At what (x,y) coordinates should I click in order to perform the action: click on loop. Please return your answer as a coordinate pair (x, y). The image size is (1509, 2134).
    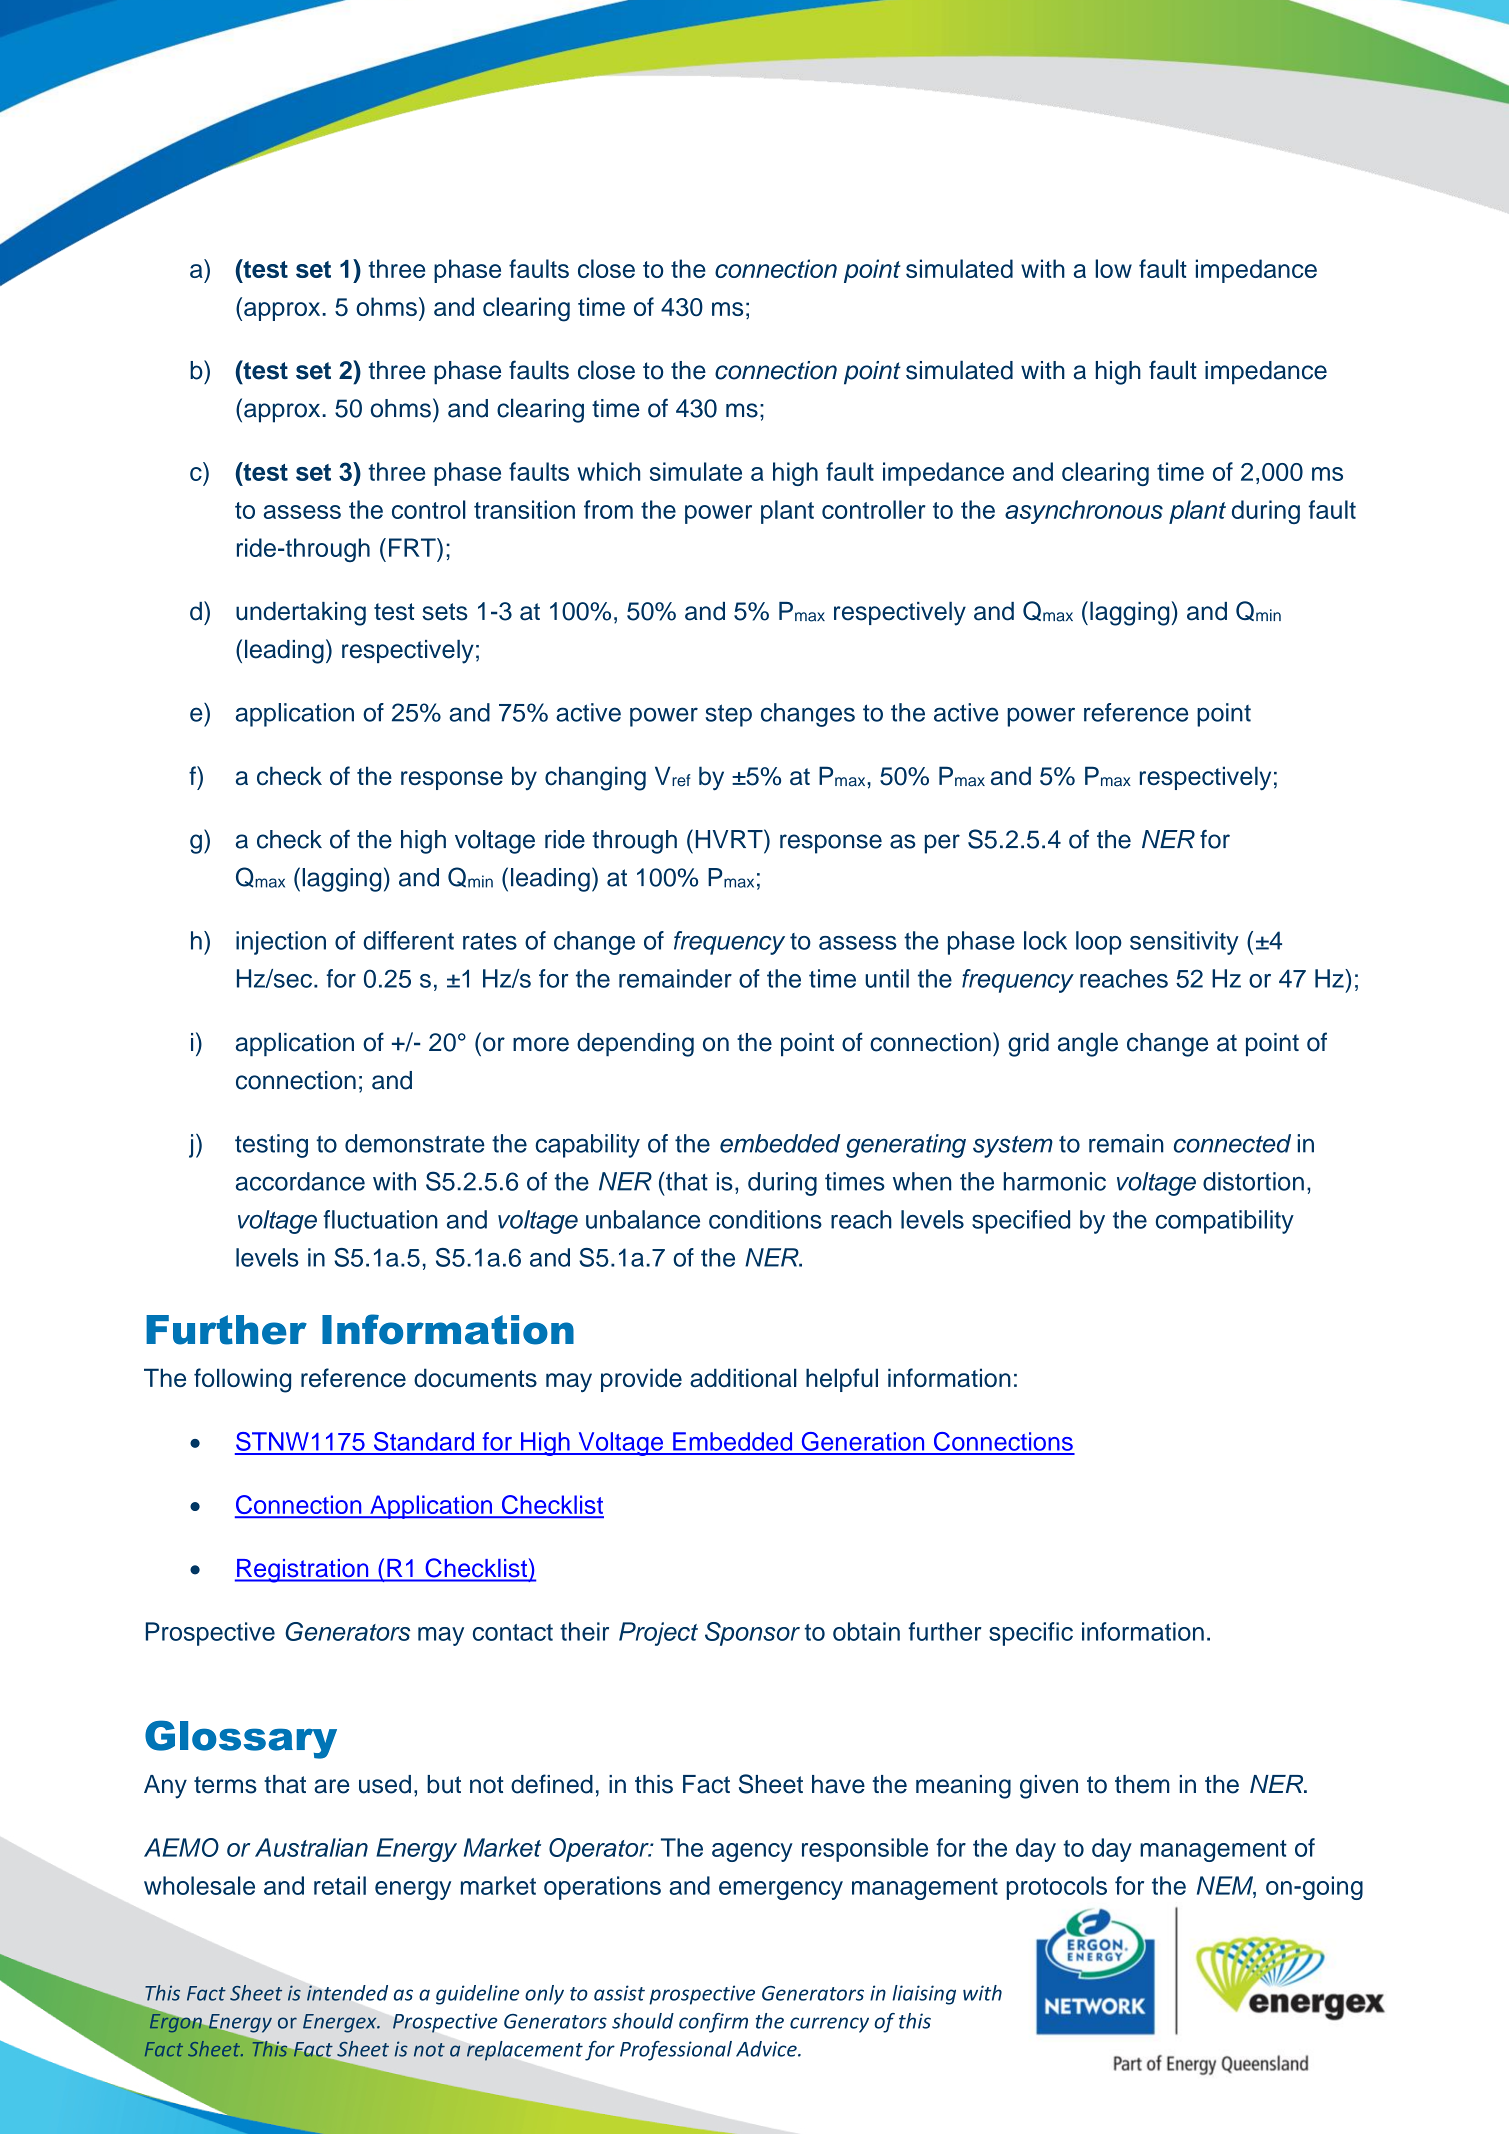
    Looking at the image, I should click on (1099, 943).
